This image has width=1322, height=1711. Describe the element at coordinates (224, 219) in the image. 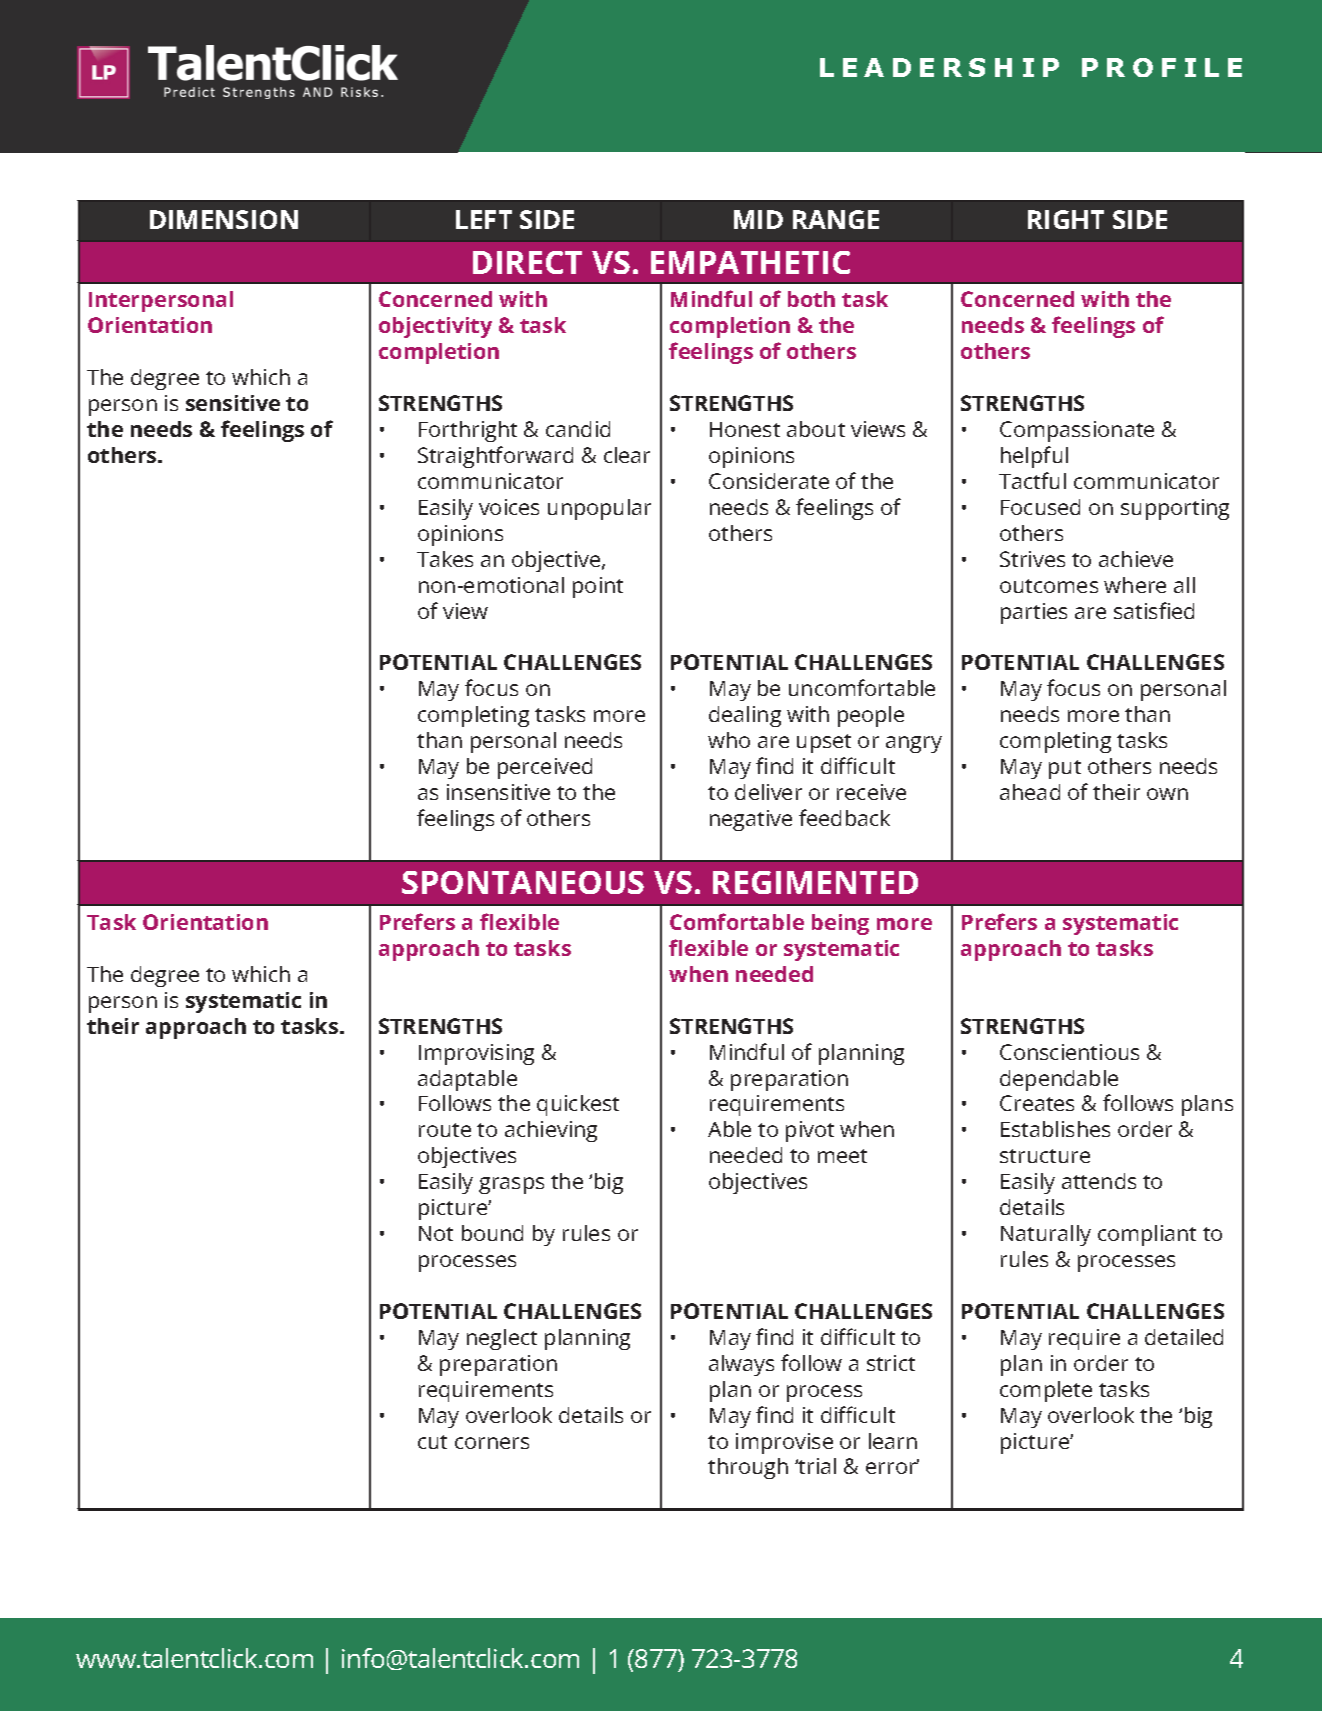

I see `DIMENSION` at that location.
